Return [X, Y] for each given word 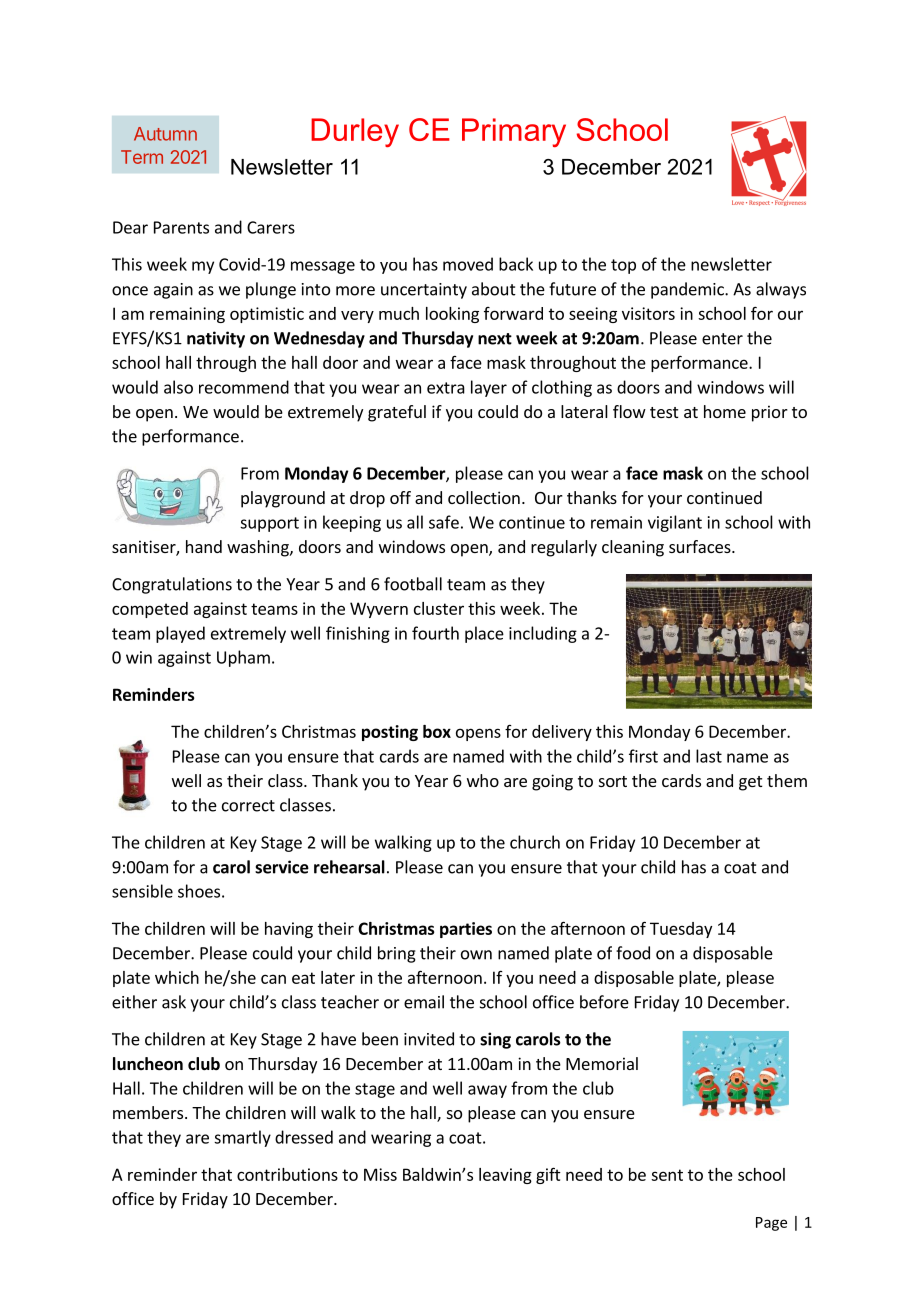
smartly [242, 1138]
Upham [243, 658]
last [709, 756]
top [623, 266]
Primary [514, 132]
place [484, 634]
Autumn [165, 134]
